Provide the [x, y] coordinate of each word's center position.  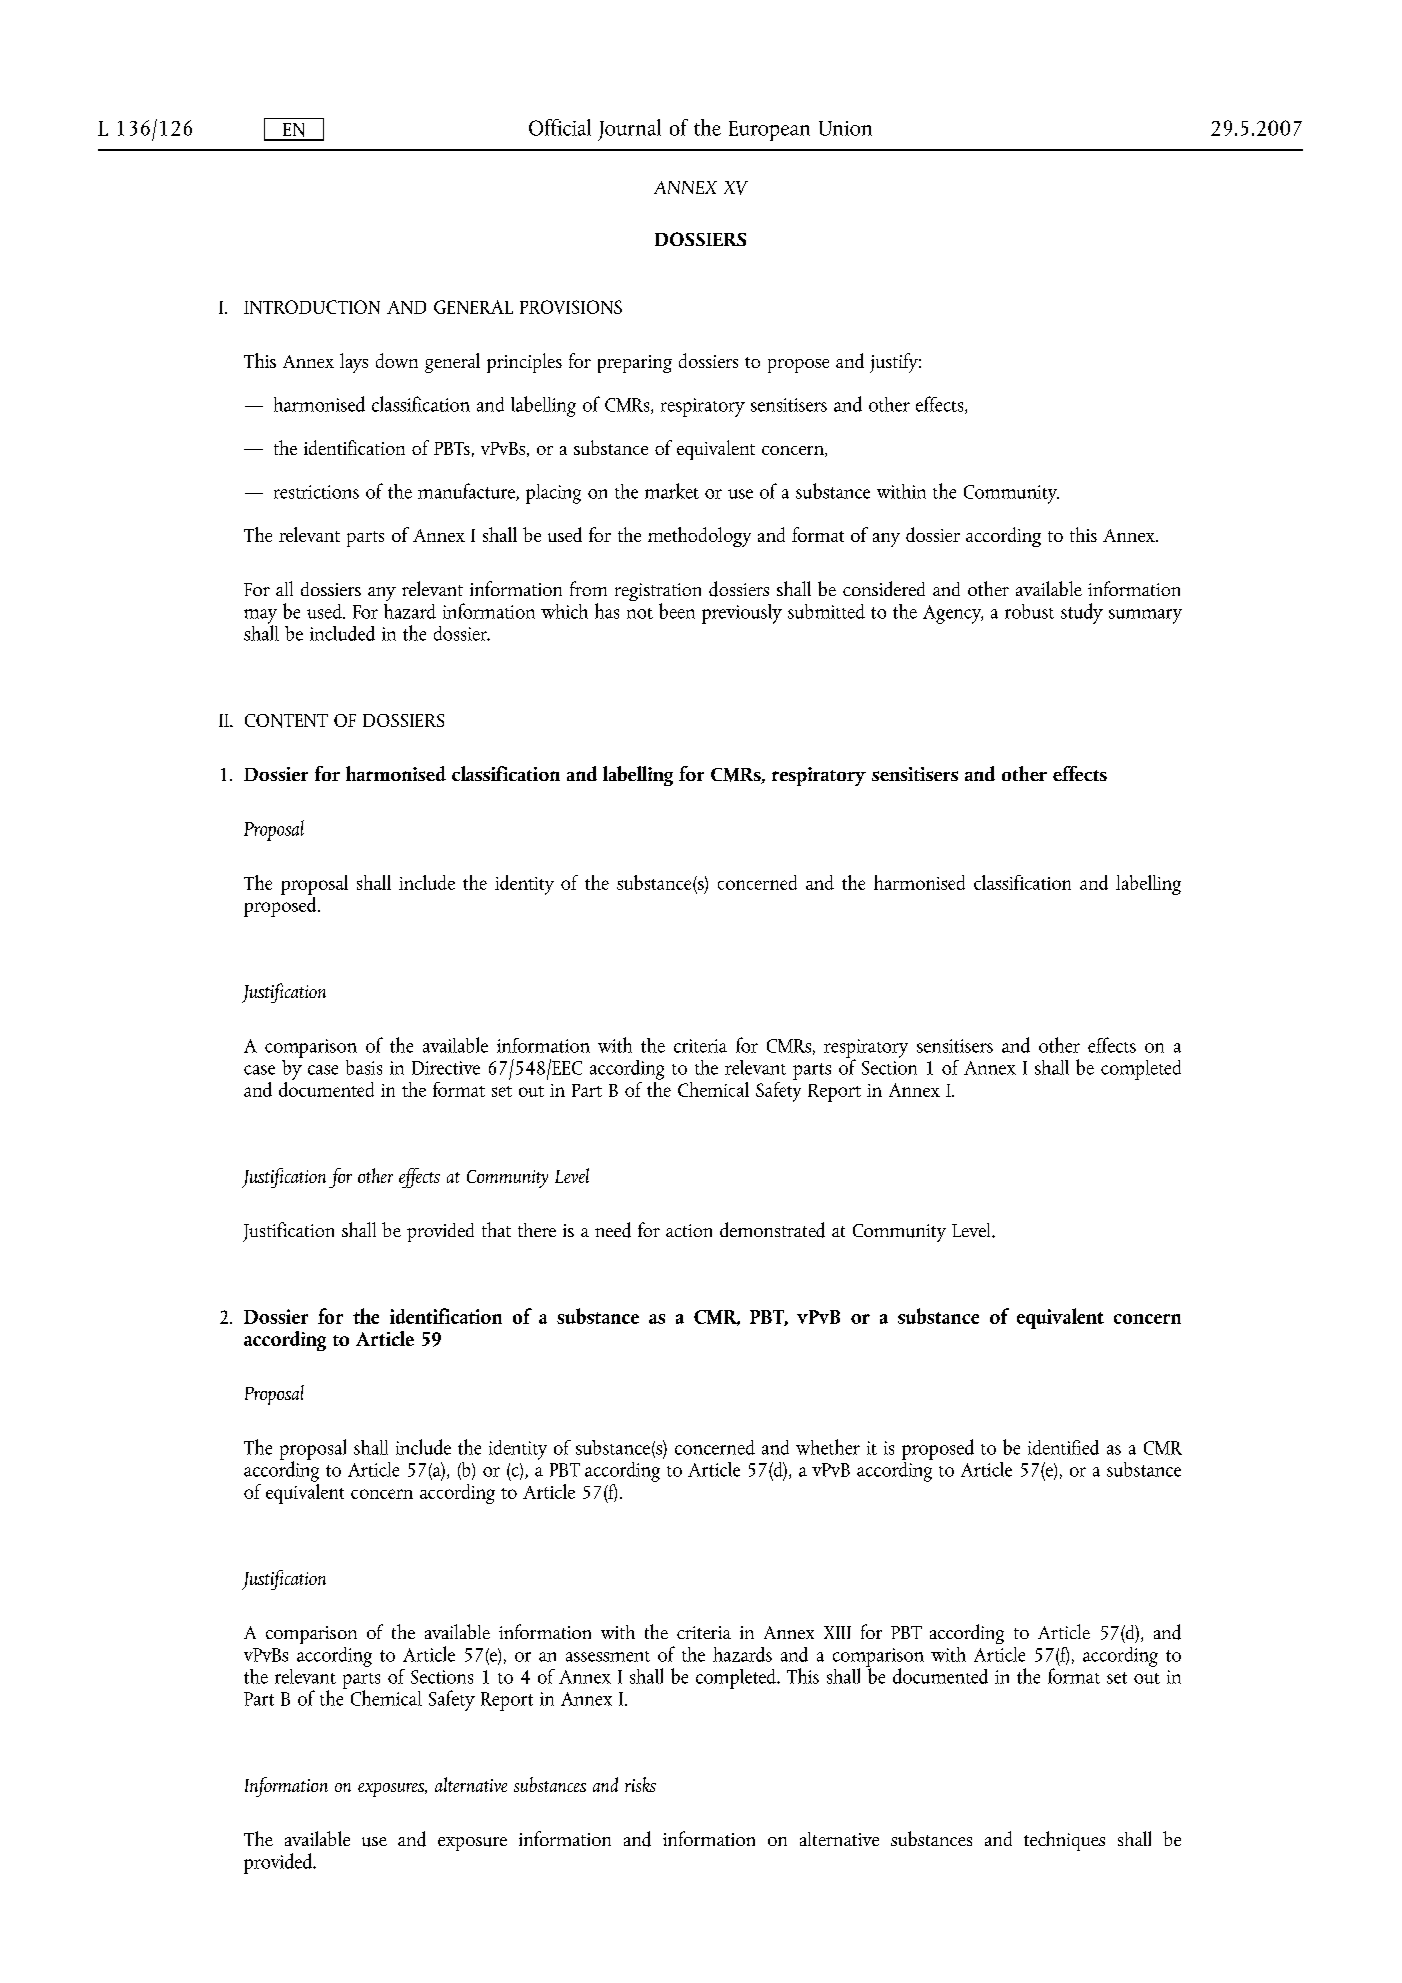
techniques [1064, 1841]
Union [845, 128]
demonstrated [772, 1230]
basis [364, 1067]
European [769, 131]
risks [640, 1784]
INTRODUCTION [312, 307]
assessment [608, 1656]
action [689, 1230]
